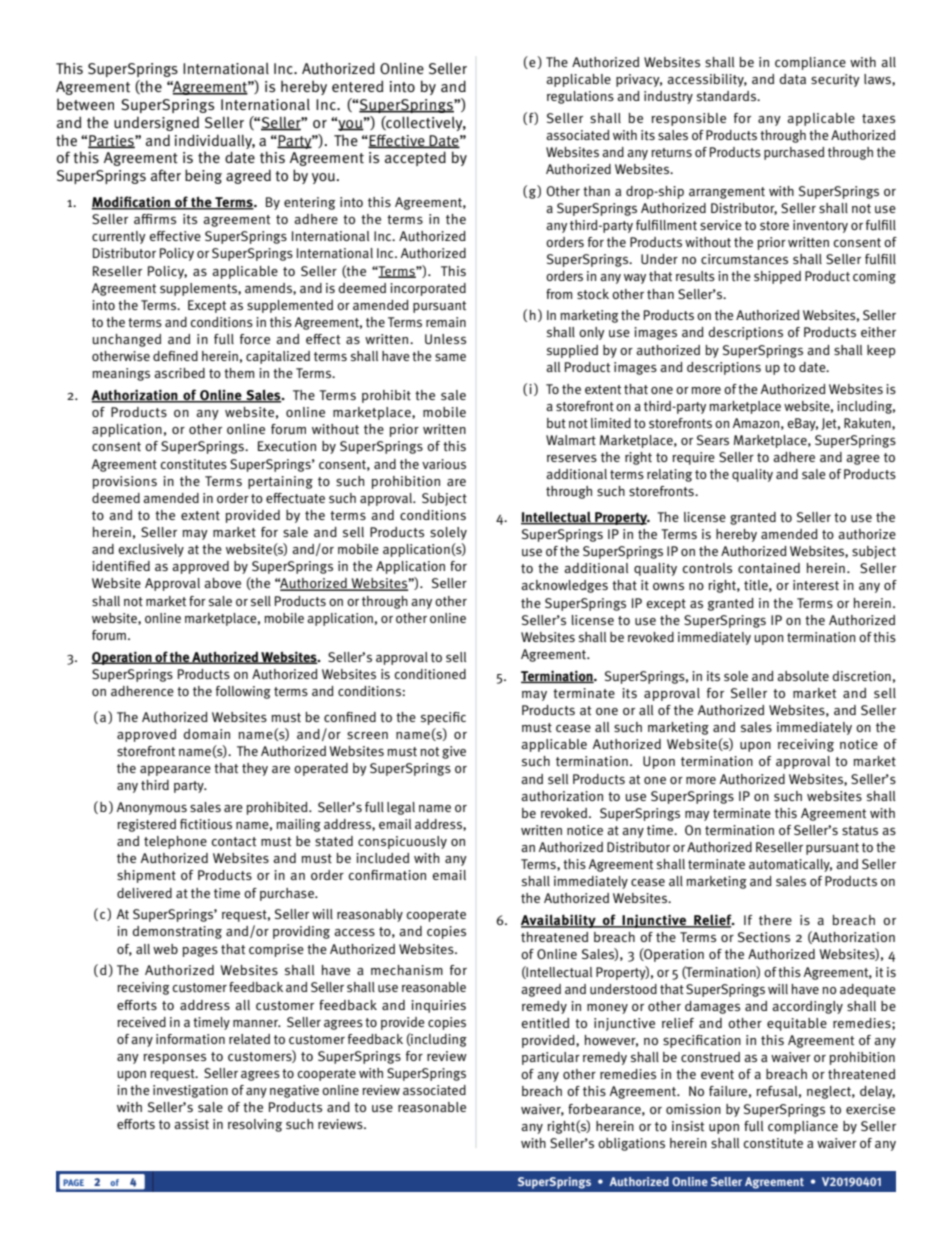  I want to click on data, so click(793, 79).
